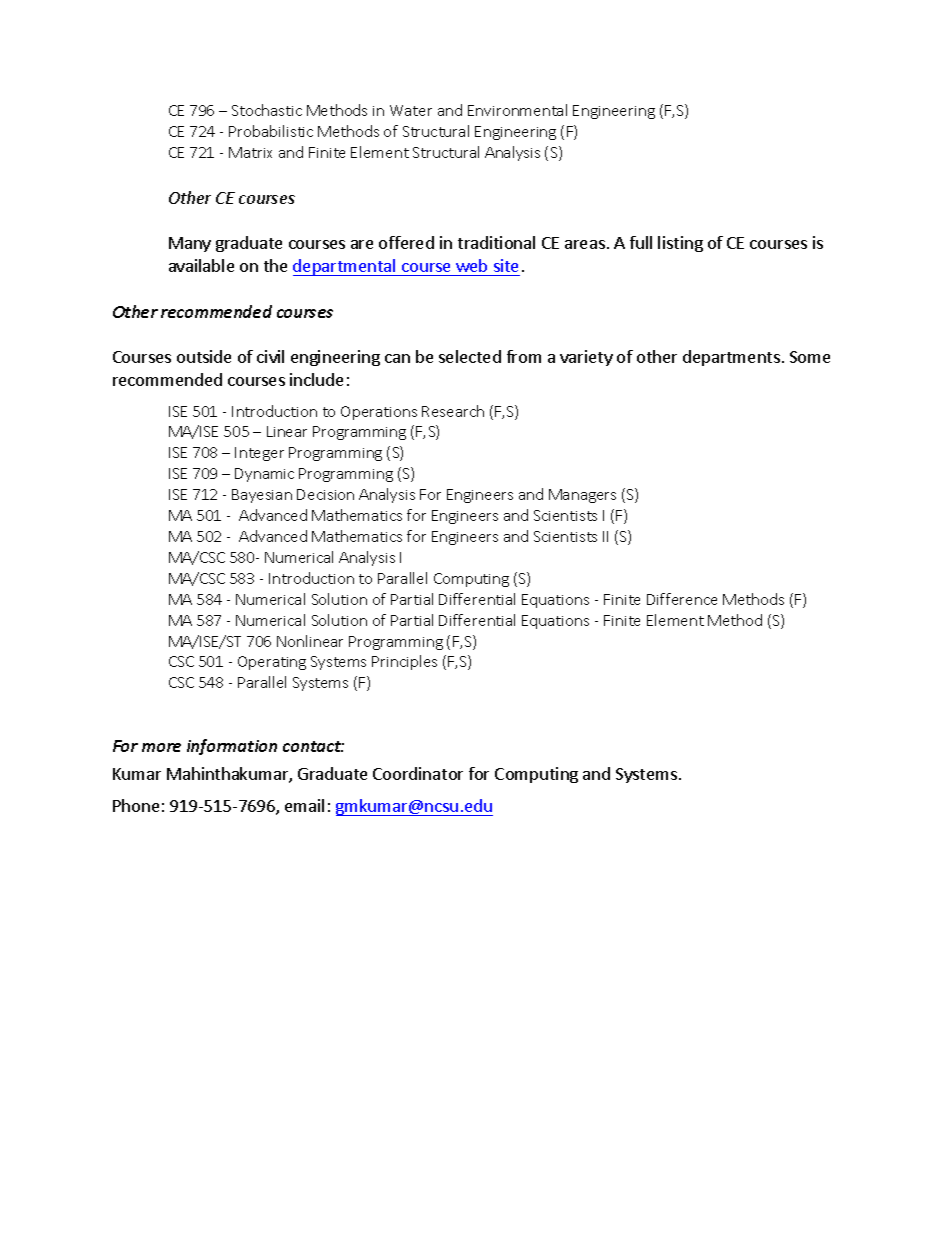 This screenshot has height=1233, width=952. What do you see at coordinates (404, 662) in the screenshot?
I see `Principles` at bounding box center [404, 662].
